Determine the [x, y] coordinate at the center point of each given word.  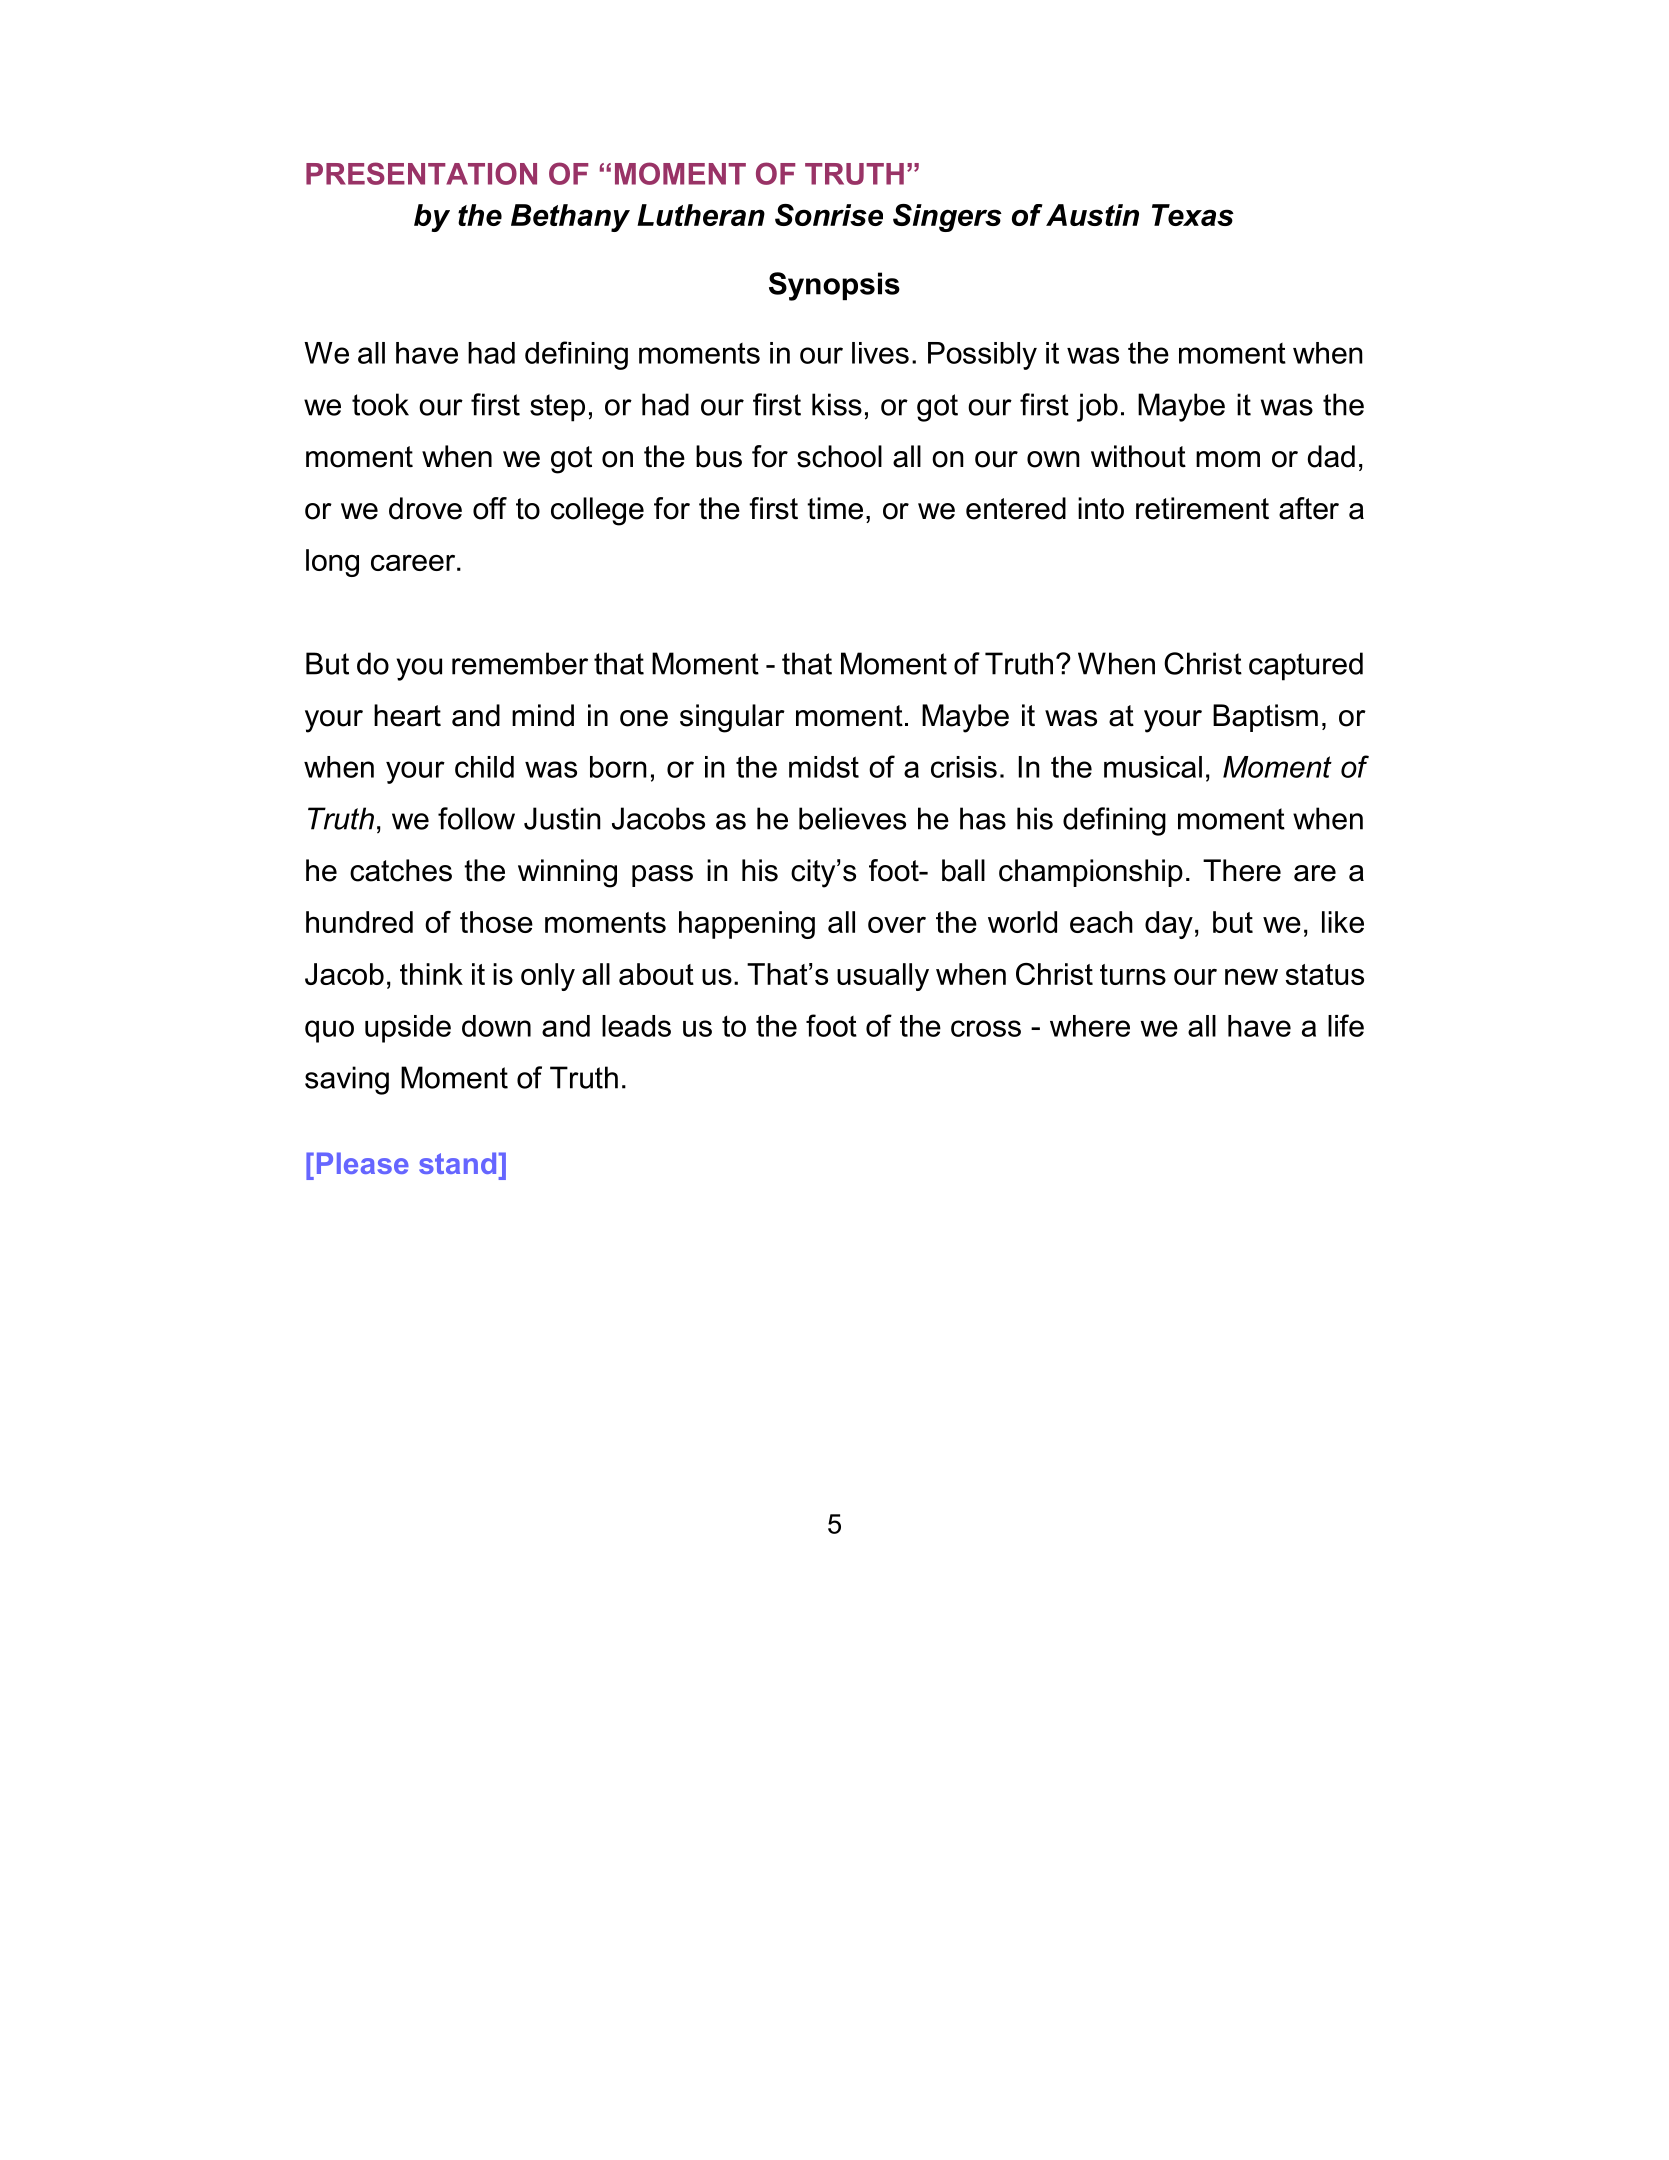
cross [986, 1028]
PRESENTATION [421, 173]
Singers [947, 218]
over [897, 924]
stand [457, 1163]
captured [1306, 666]
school [839, 456]
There [1242, 870]
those [496, 922]
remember [520, 663]
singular [732, 718]
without [1138, 456]
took [380, 404]
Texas [1193, 215]
